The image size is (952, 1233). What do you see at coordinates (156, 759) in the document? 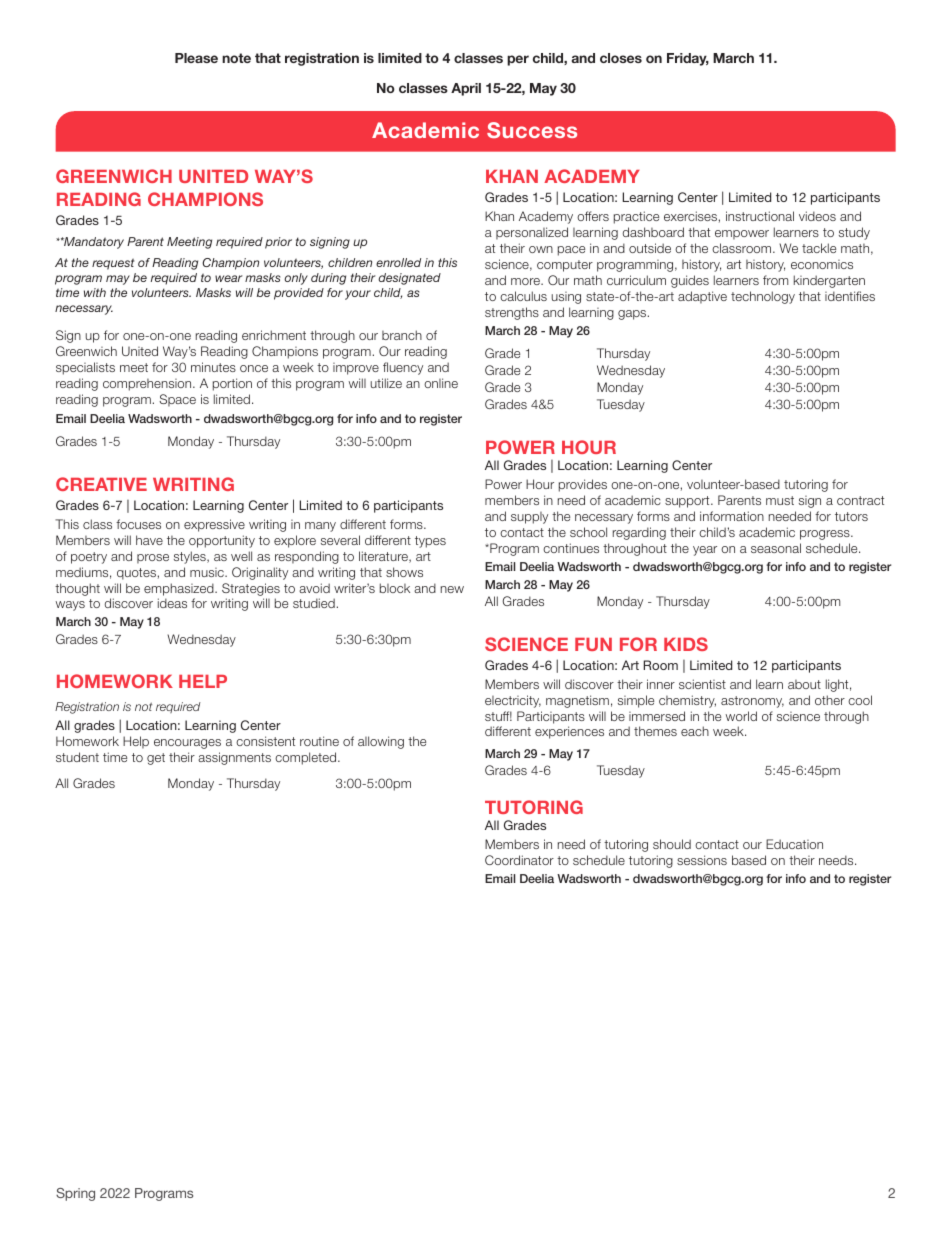
I see `get` at bounding box center [156, 759].
